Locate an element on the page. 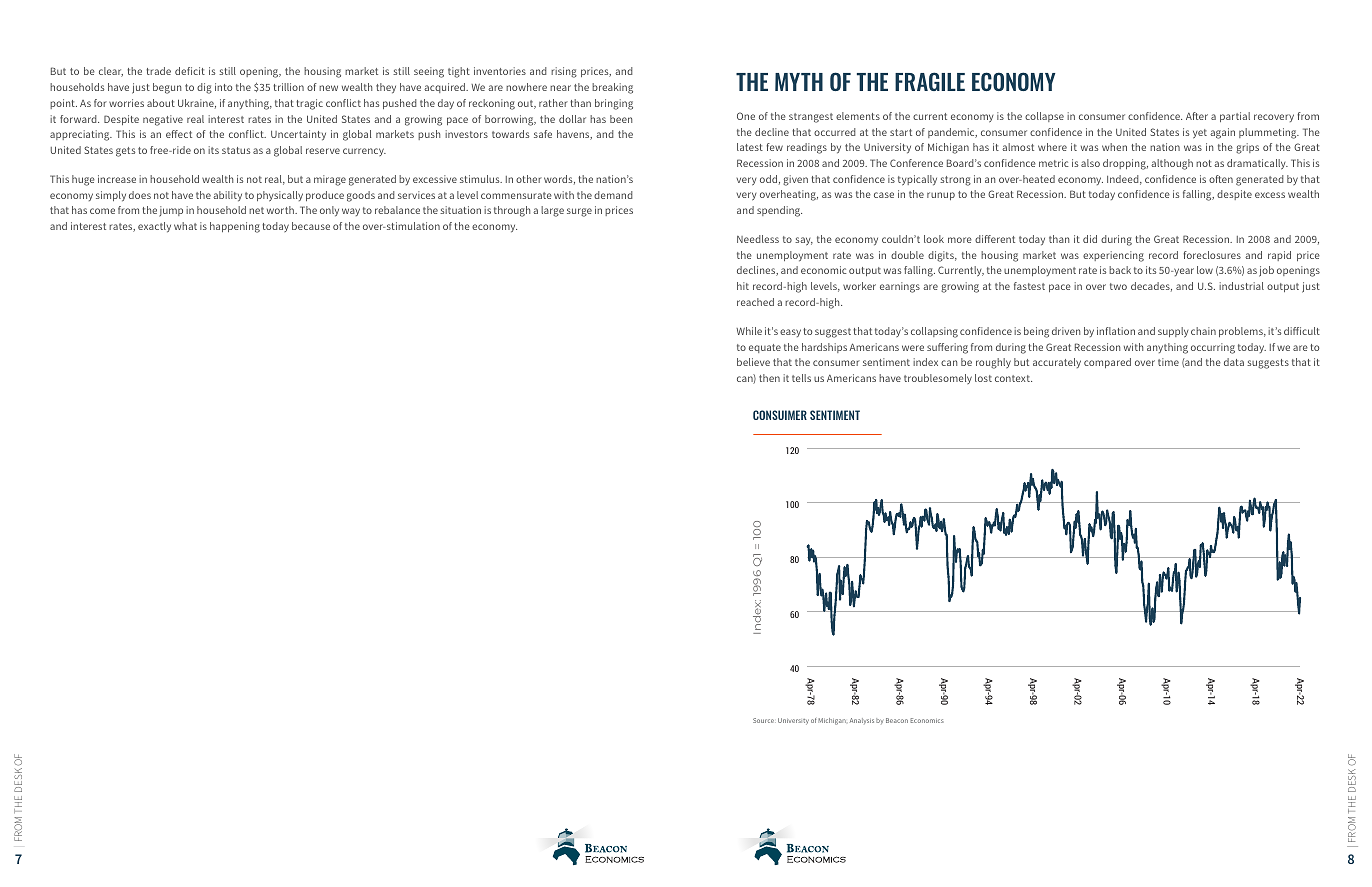 This document has width=1372, height=887. breaking is located at coordinates (612, 88).
